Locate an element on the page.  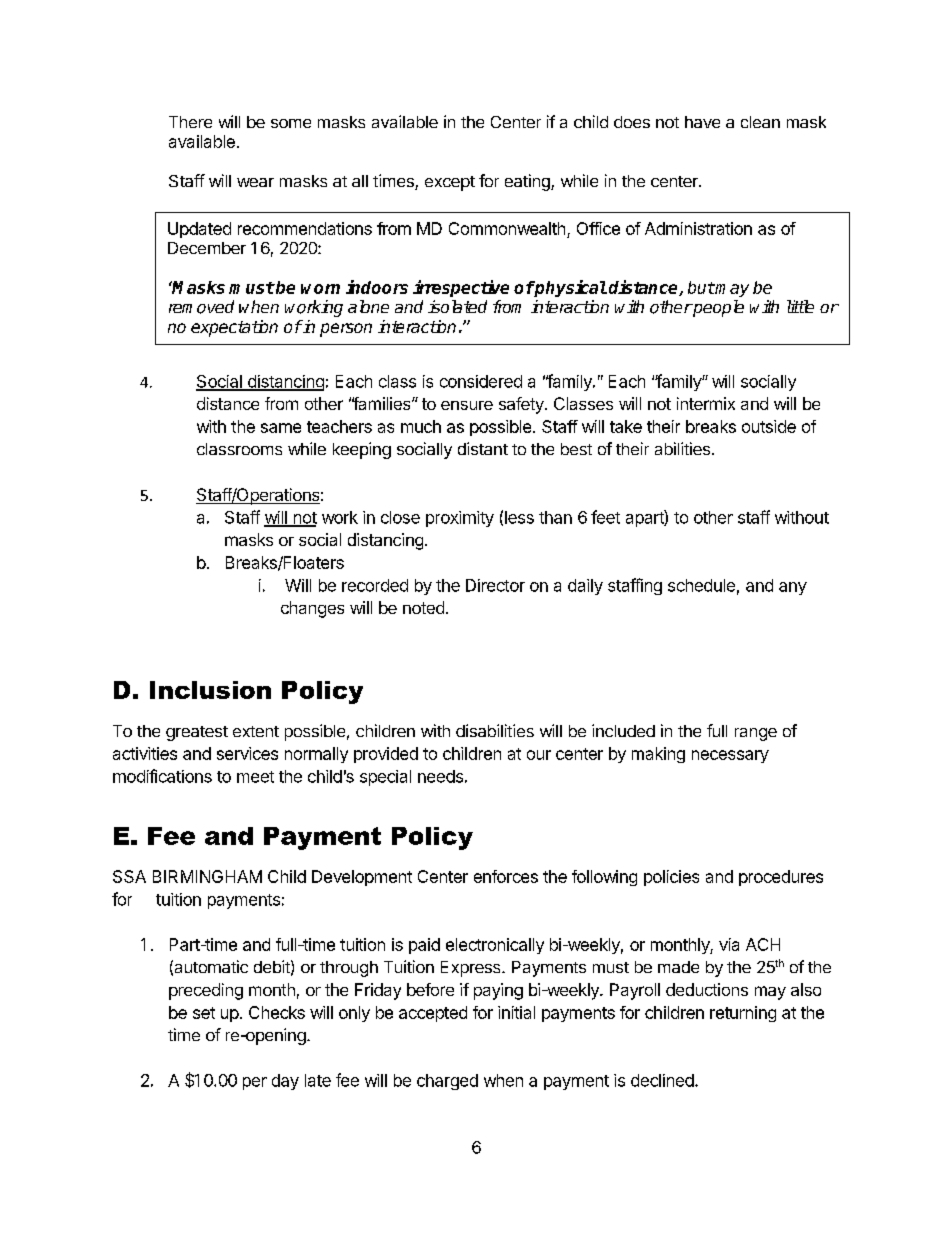
changes is located at coordinates (312, 609).
